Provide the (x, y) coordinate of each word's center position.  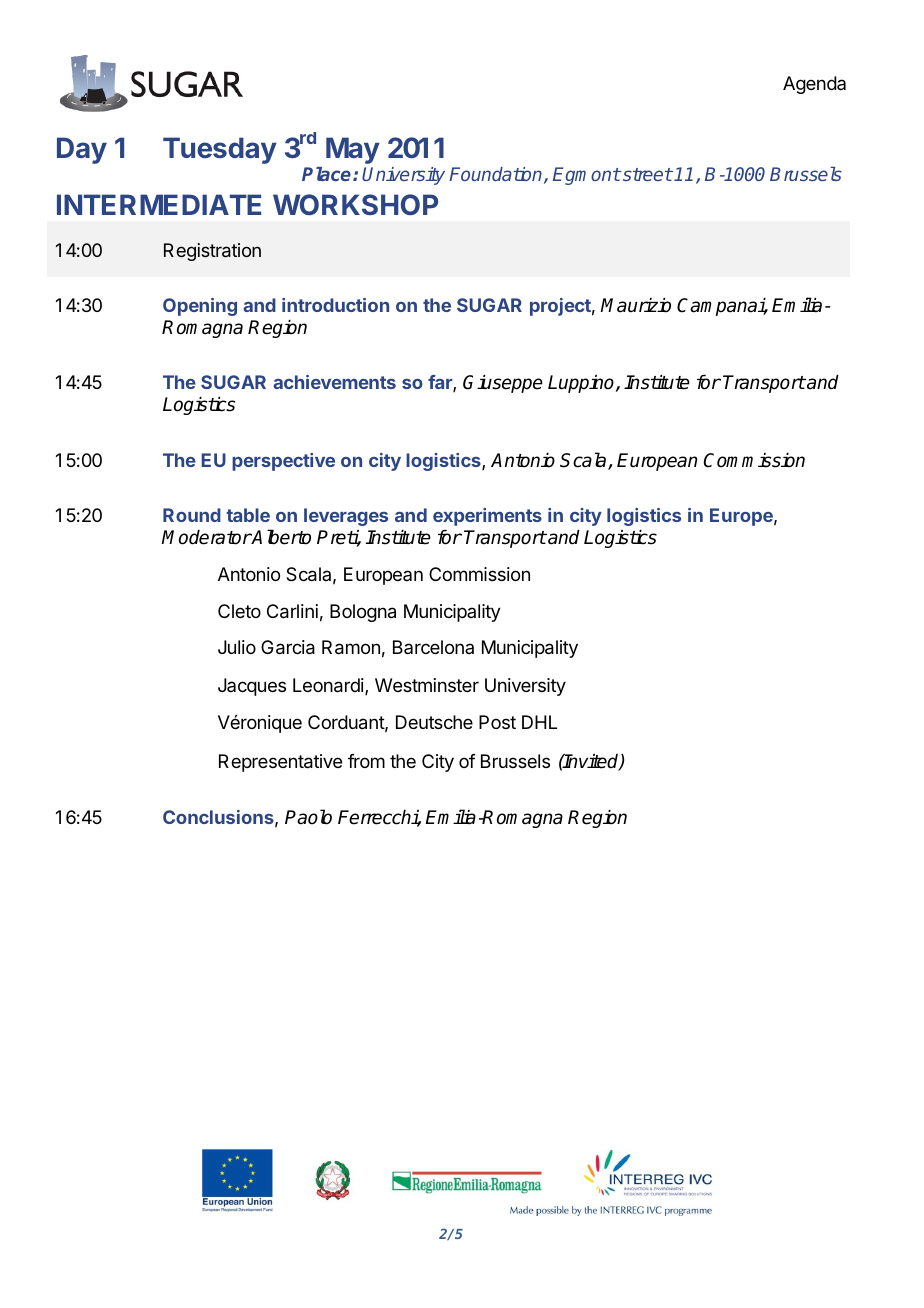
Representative (280, 763)
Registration (212, 252)
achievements (334, 382)
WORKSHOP (355, 204)
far (441, 383)
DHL (539, 722)
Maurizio (636, 305)
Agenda (814, 85)
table (248, 515)
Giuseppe (503, 384)
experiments (487, 517)
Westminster (427, 685)
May (353, 150)
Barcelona (433, 647)
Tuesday (220, 150)
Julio (237, 647)
